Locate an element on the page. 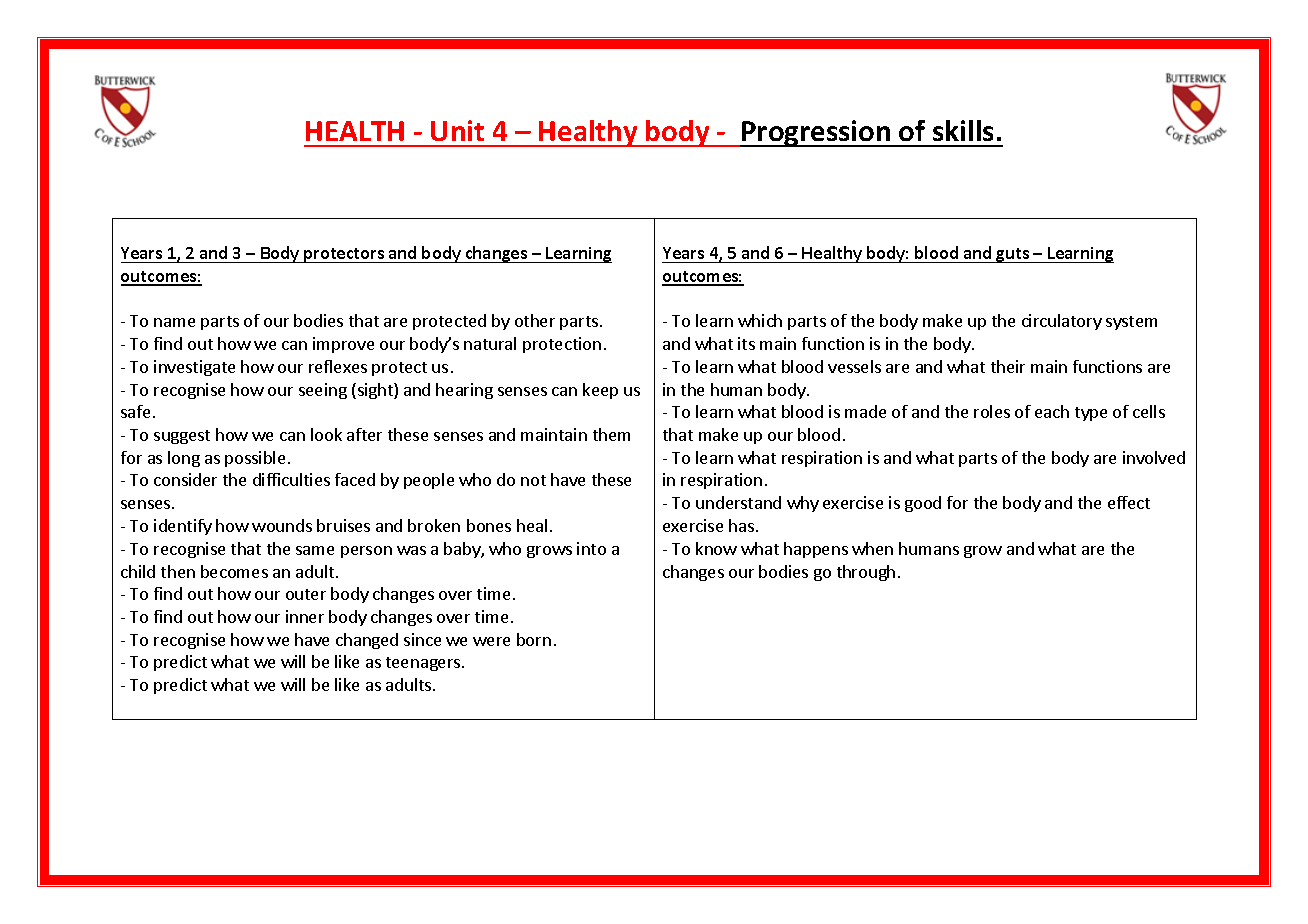  changed is located at coordinates (367, 641).
